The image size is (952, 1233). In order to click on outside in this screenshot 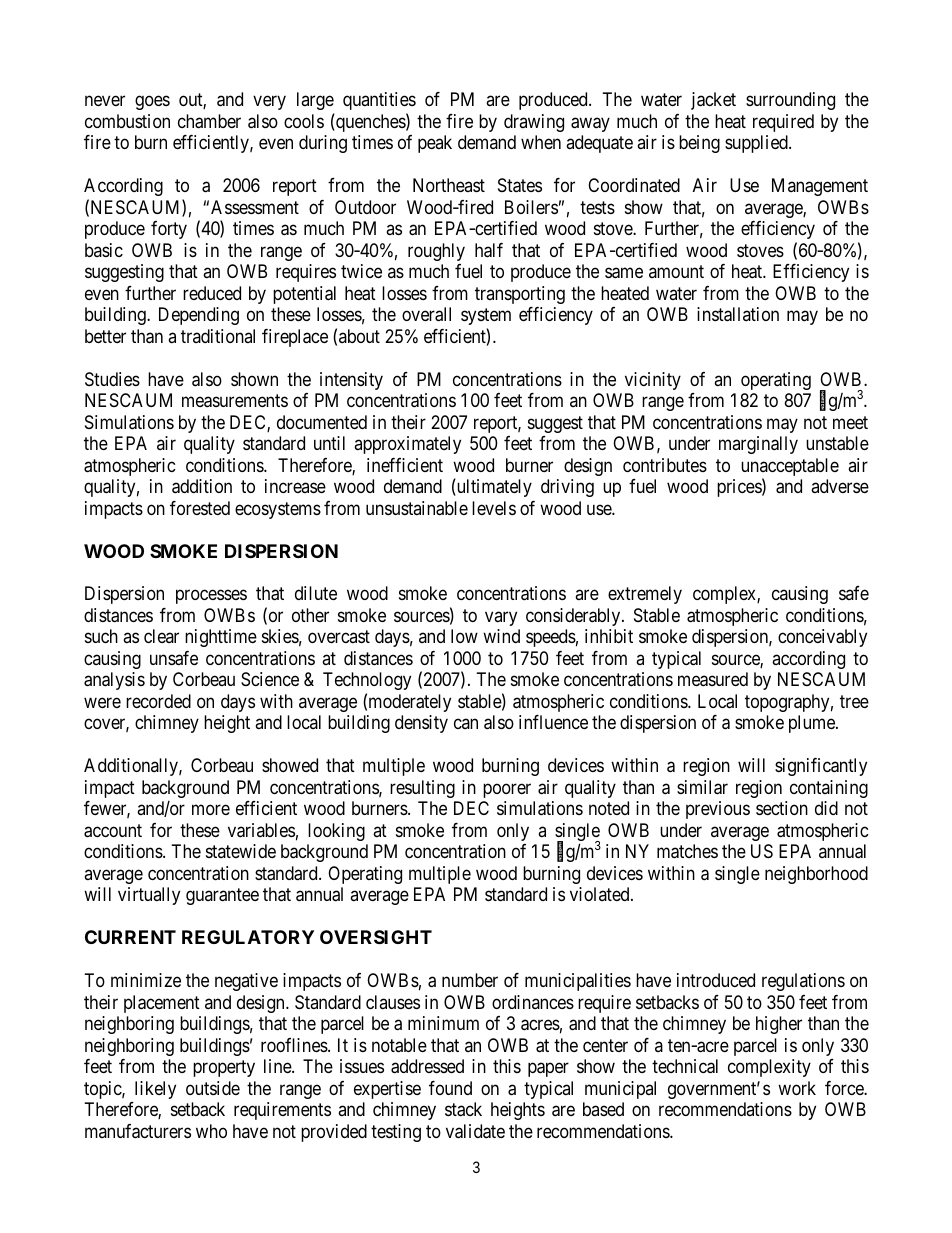, I will do `click(213, 1088)`.
